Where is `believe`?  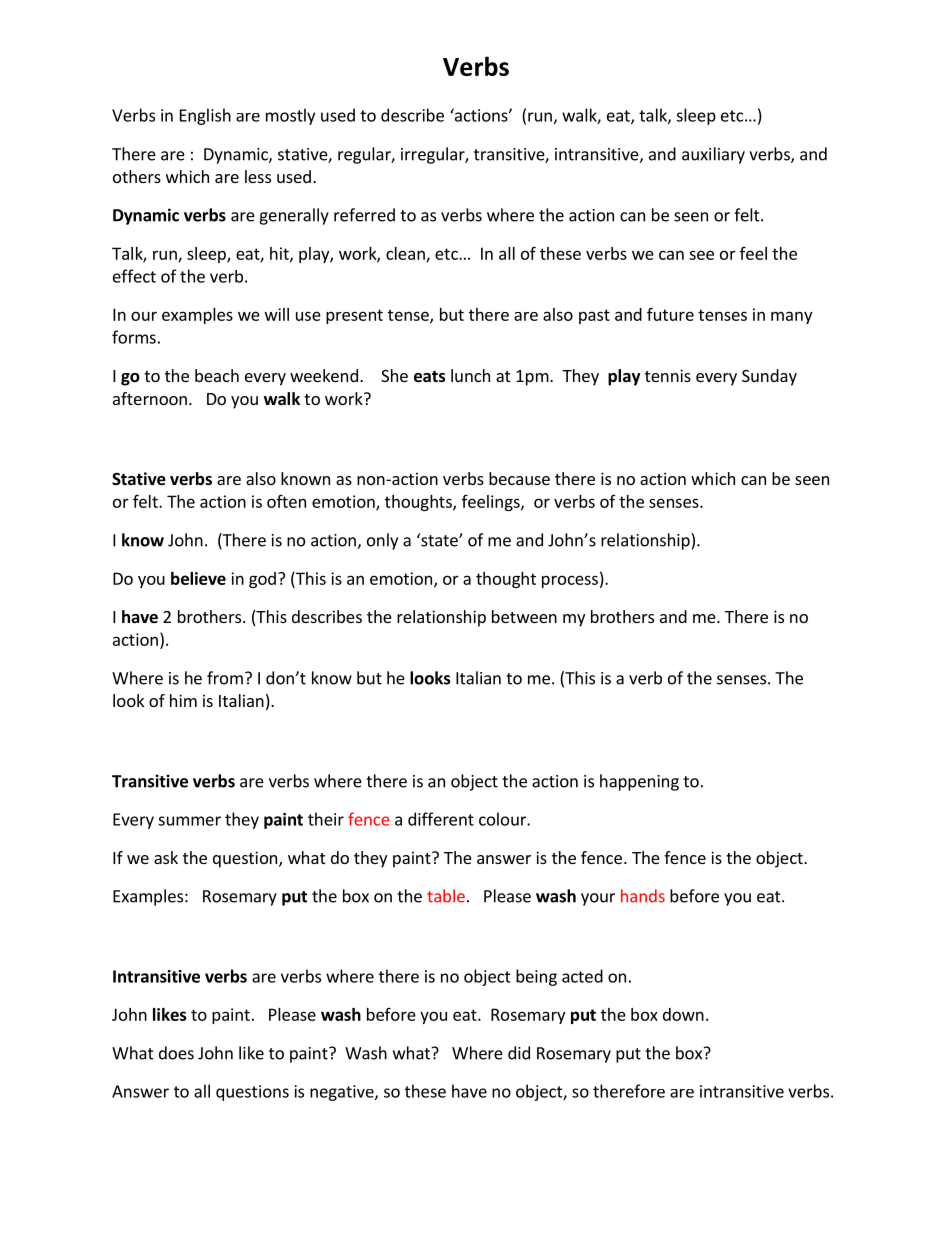 believe is located at coordinates (198, 578).
